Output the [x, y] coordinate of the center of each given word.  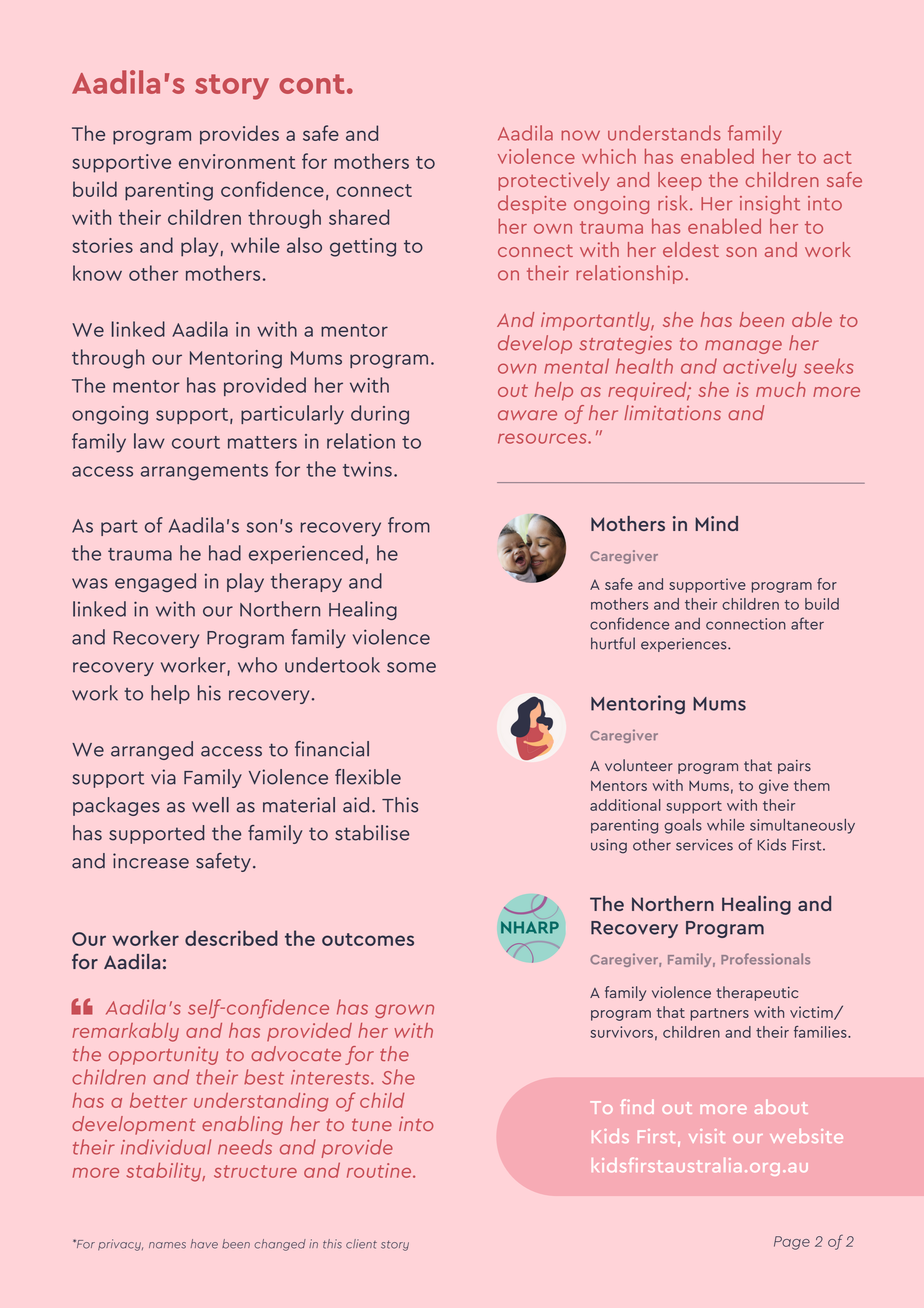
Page [792, 1243]
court [196, 442]
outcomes [368, 939]
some [411, 667]
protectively [554, 181]
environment [237, 161]
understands [664, 133]
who [257, 665]
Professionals [765, 959]
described [231, 938]
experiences [685, 645]
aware [527, 415]
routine [380, 1170]
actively [760, 368]
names [167, 1245]
